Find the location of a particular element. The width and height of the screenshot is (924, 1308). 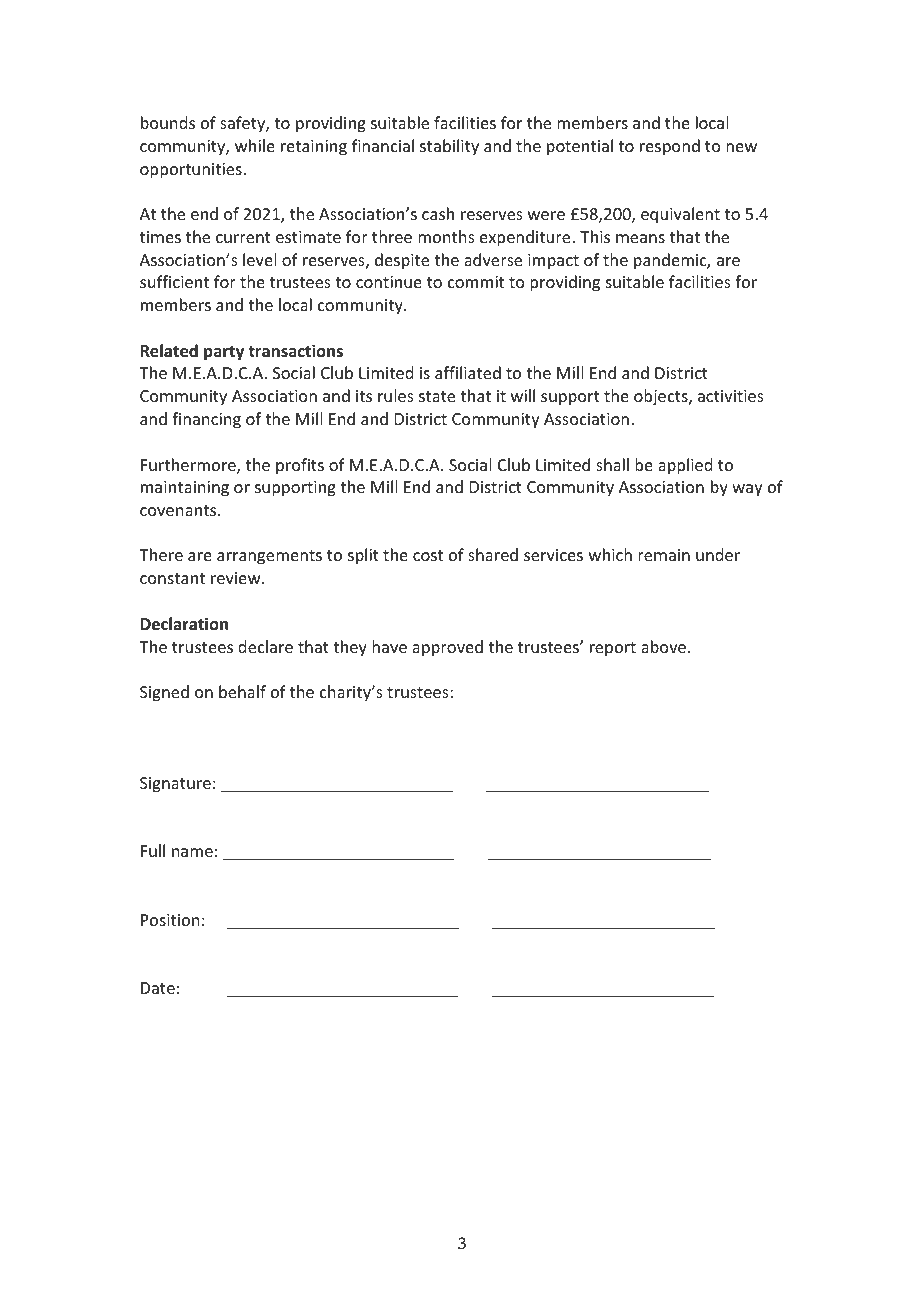

Signature is located at coordinates (175, 785).
